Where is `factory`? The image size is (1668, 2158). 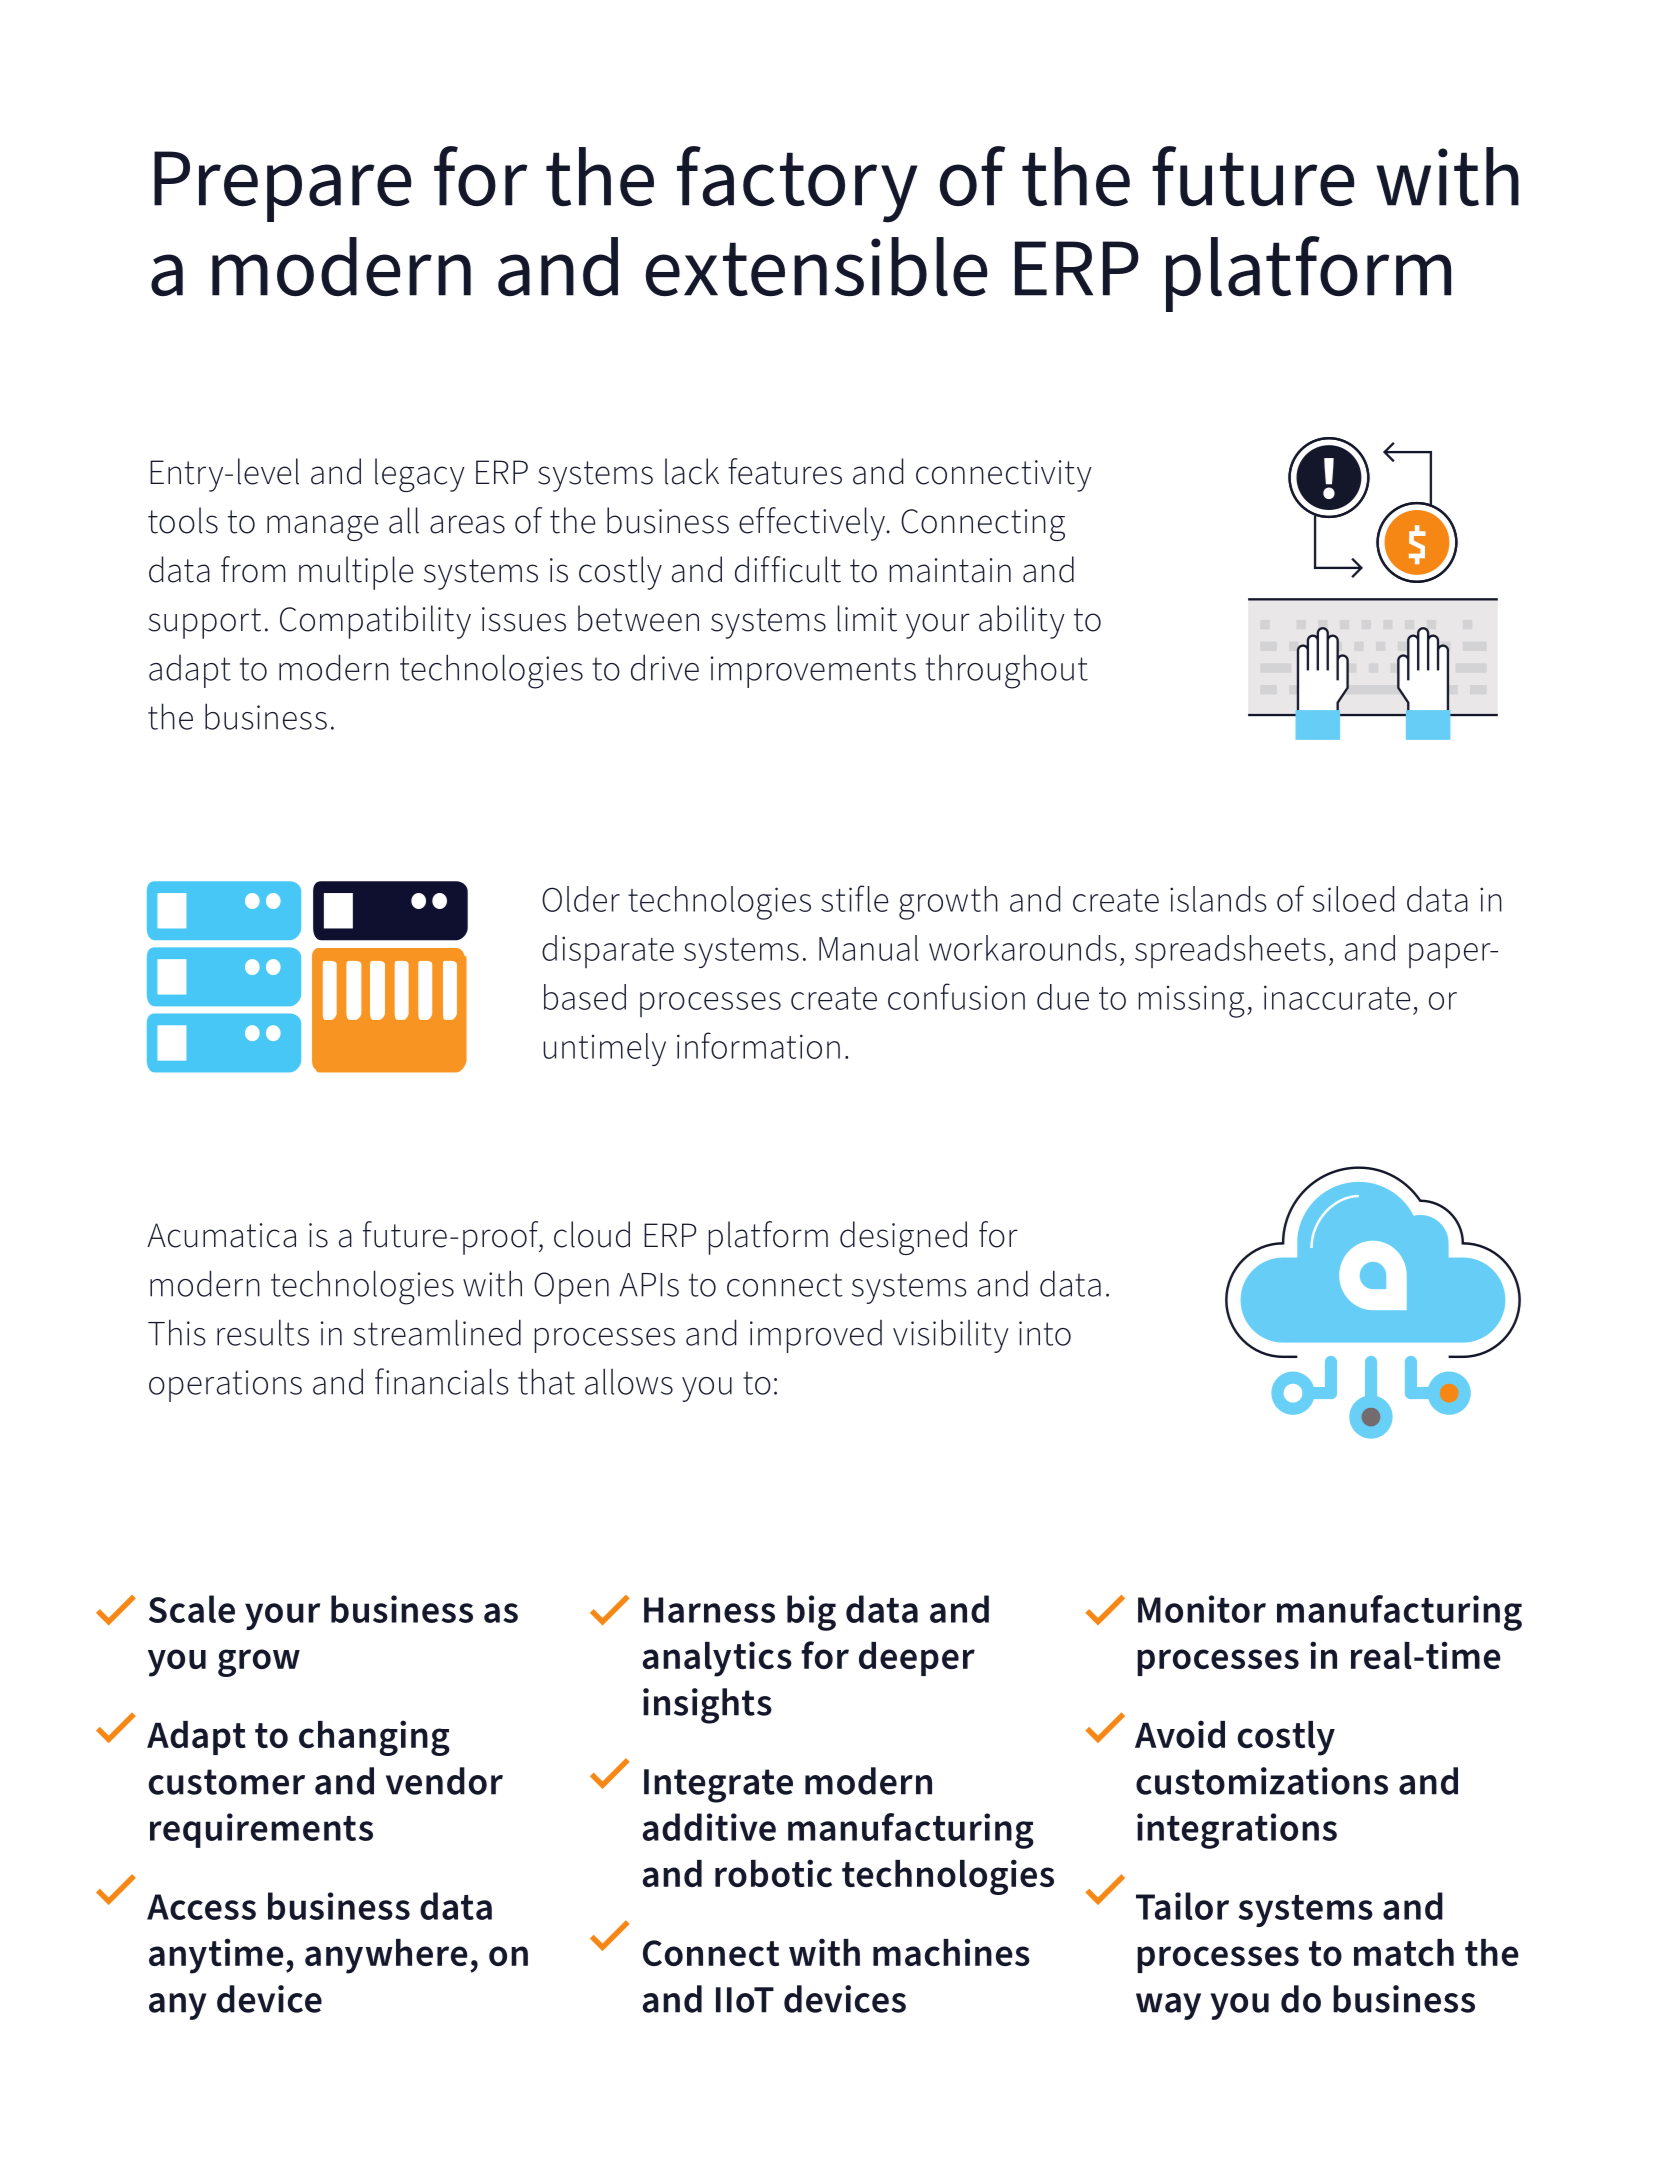
factory is located at coordinates (797, 184).
